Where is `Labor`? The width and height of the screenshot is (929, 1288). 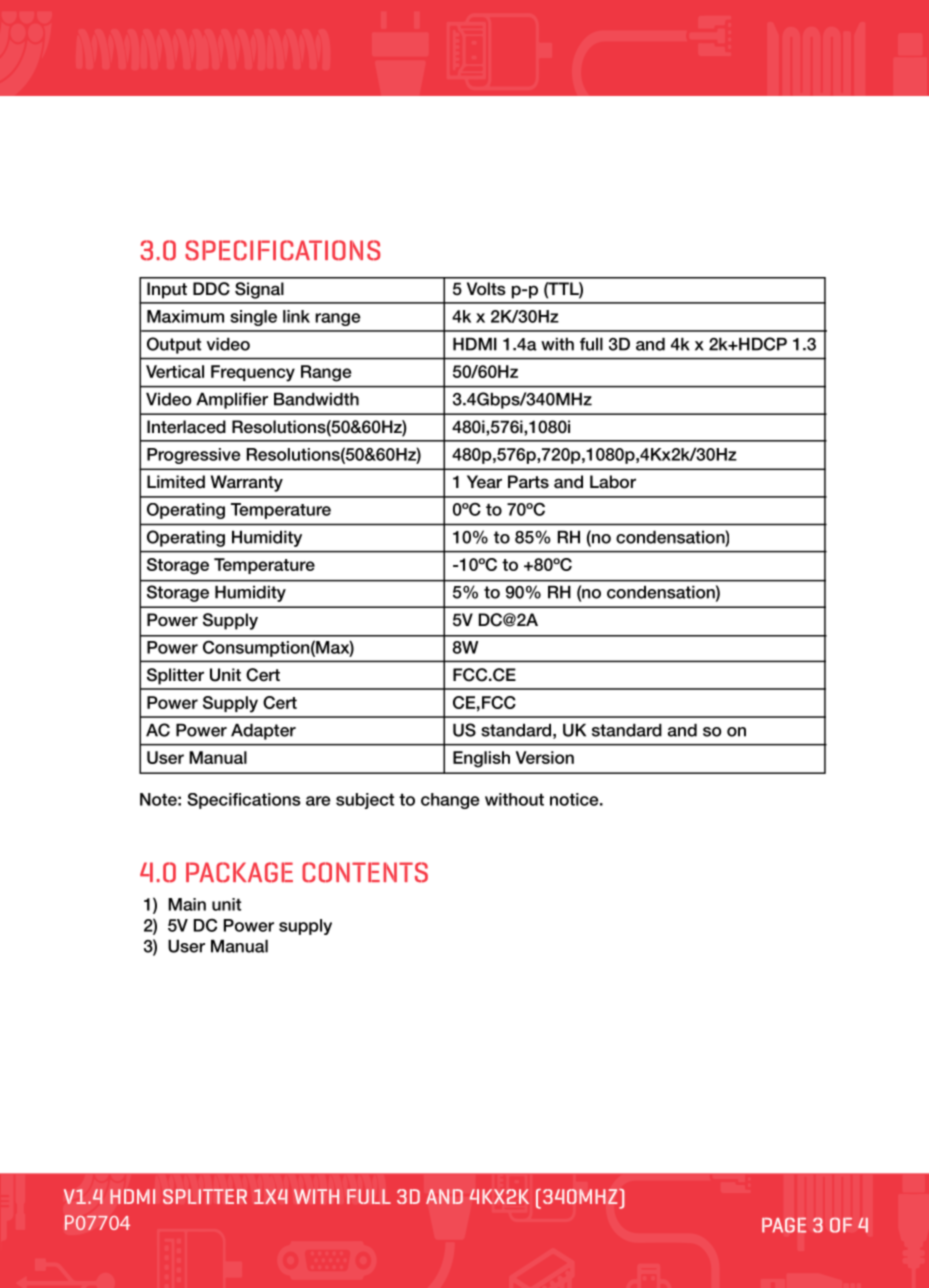 Labor is located at coordinates (613, 482).
